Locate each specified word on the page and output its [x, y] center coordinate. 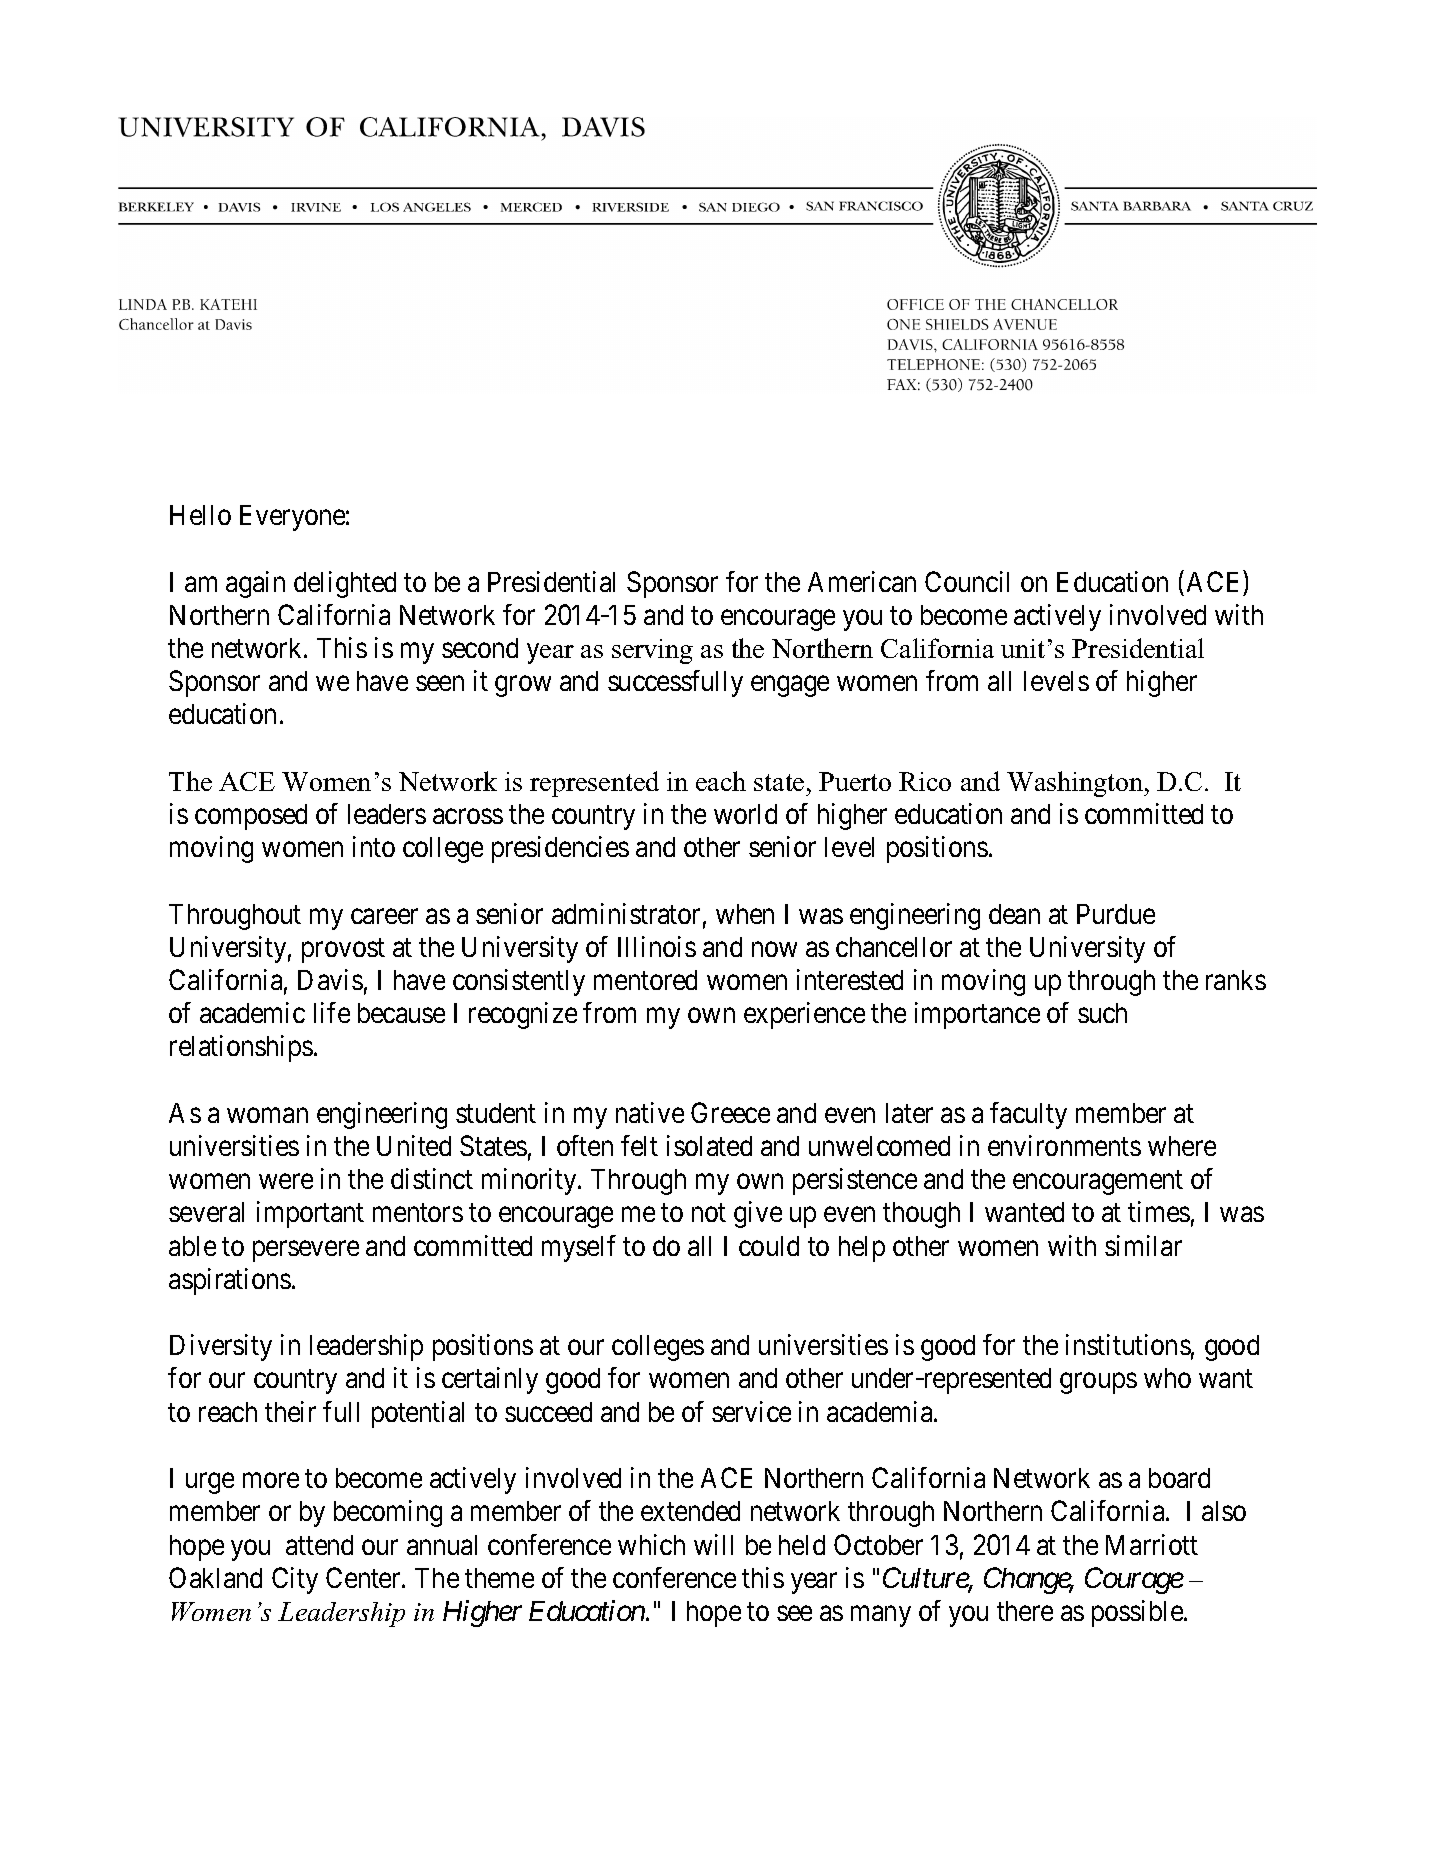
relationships [241, 1048]
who [1167, 1378]
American [862, 581]
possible [1138, 1613]
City [295, 1580]
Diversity [221, 1347]
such [1102, 1013]
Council [967, 581]
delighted [345, 584]
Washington [1076, 784]
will [713, 1544]
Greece [730, 1112]
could [769, 1246]
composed [251, 817]
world [745, 814]
